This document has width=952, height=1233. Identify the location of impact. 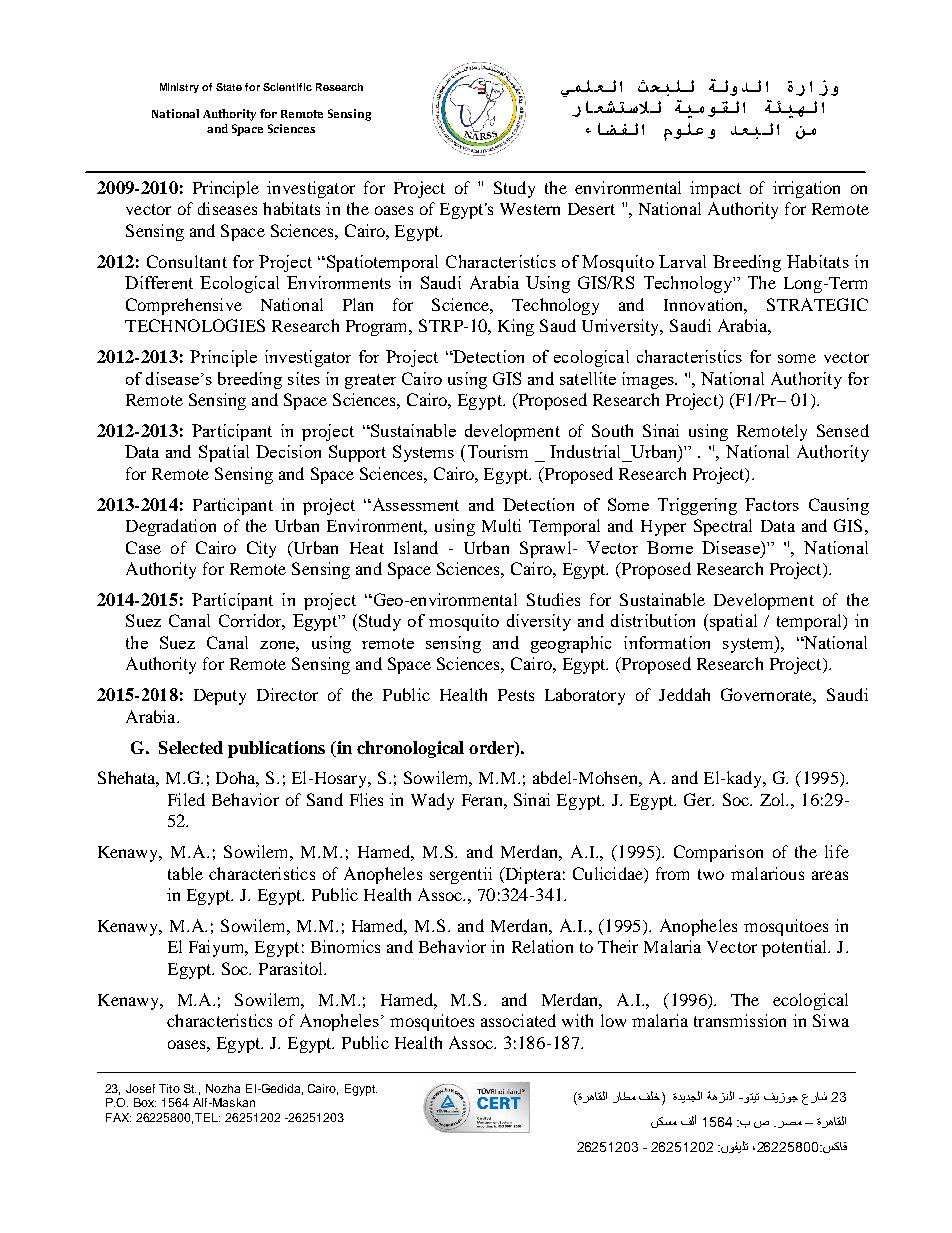
(715, 189).
